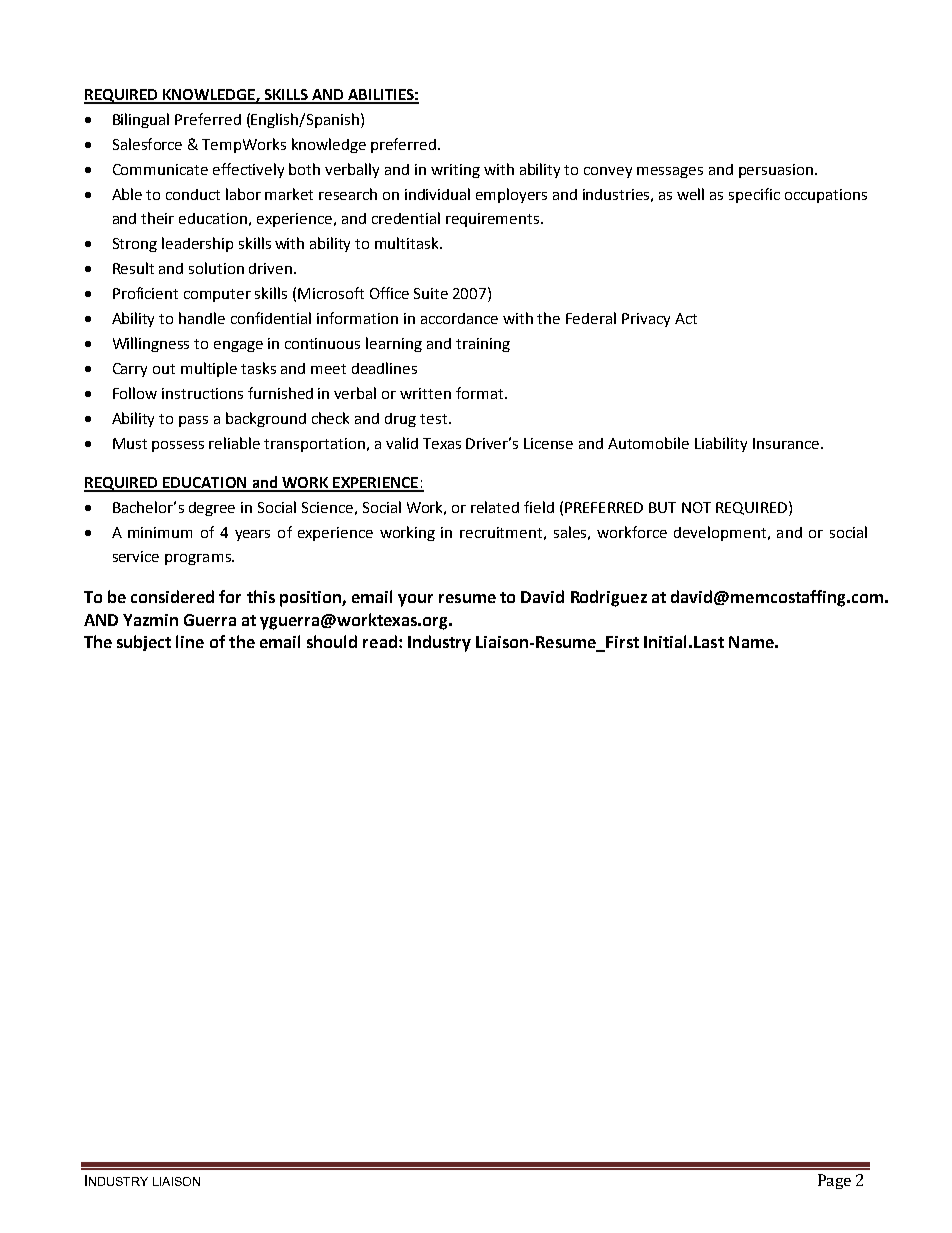 Image resolution: width=952 pixels, height=1233 pixels. I want to click on writing, so click(455, 171).
